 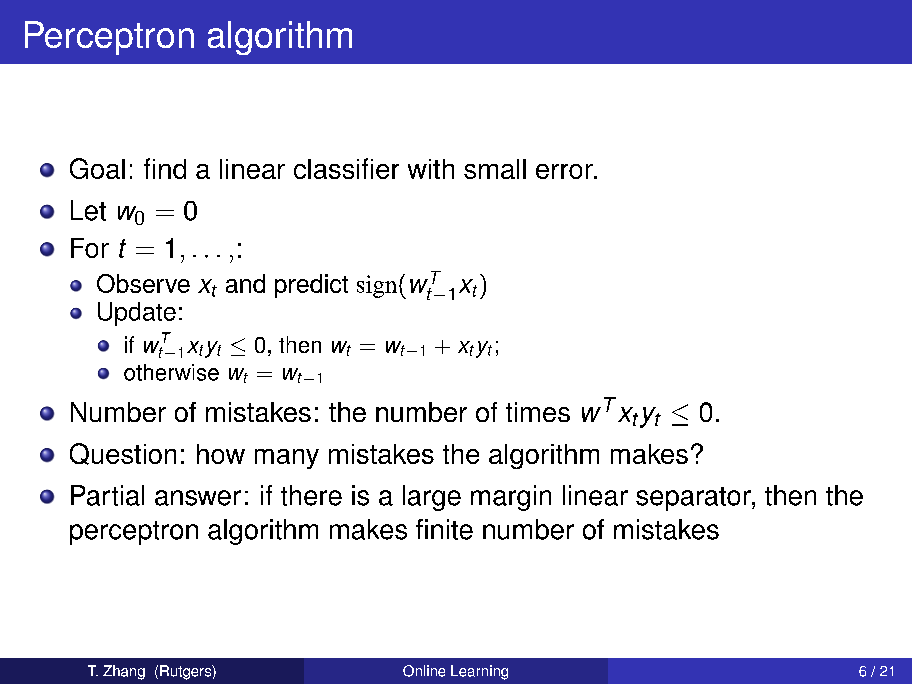 I want to click on Online, so click(x=424, y=671).
